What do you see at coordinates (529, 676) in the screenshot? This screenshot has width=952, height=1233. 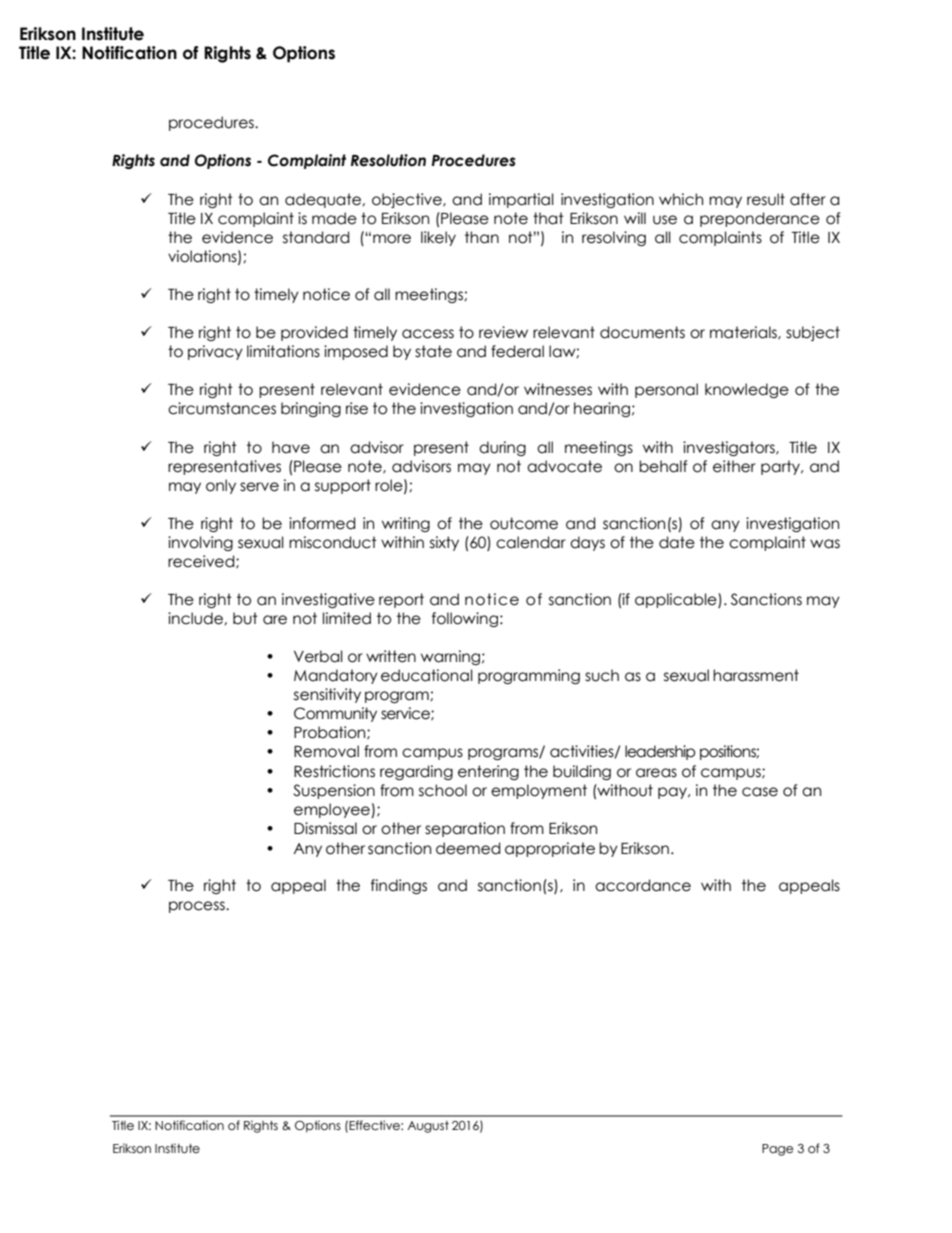 I see `programming` at bounding box center [529, 676].
